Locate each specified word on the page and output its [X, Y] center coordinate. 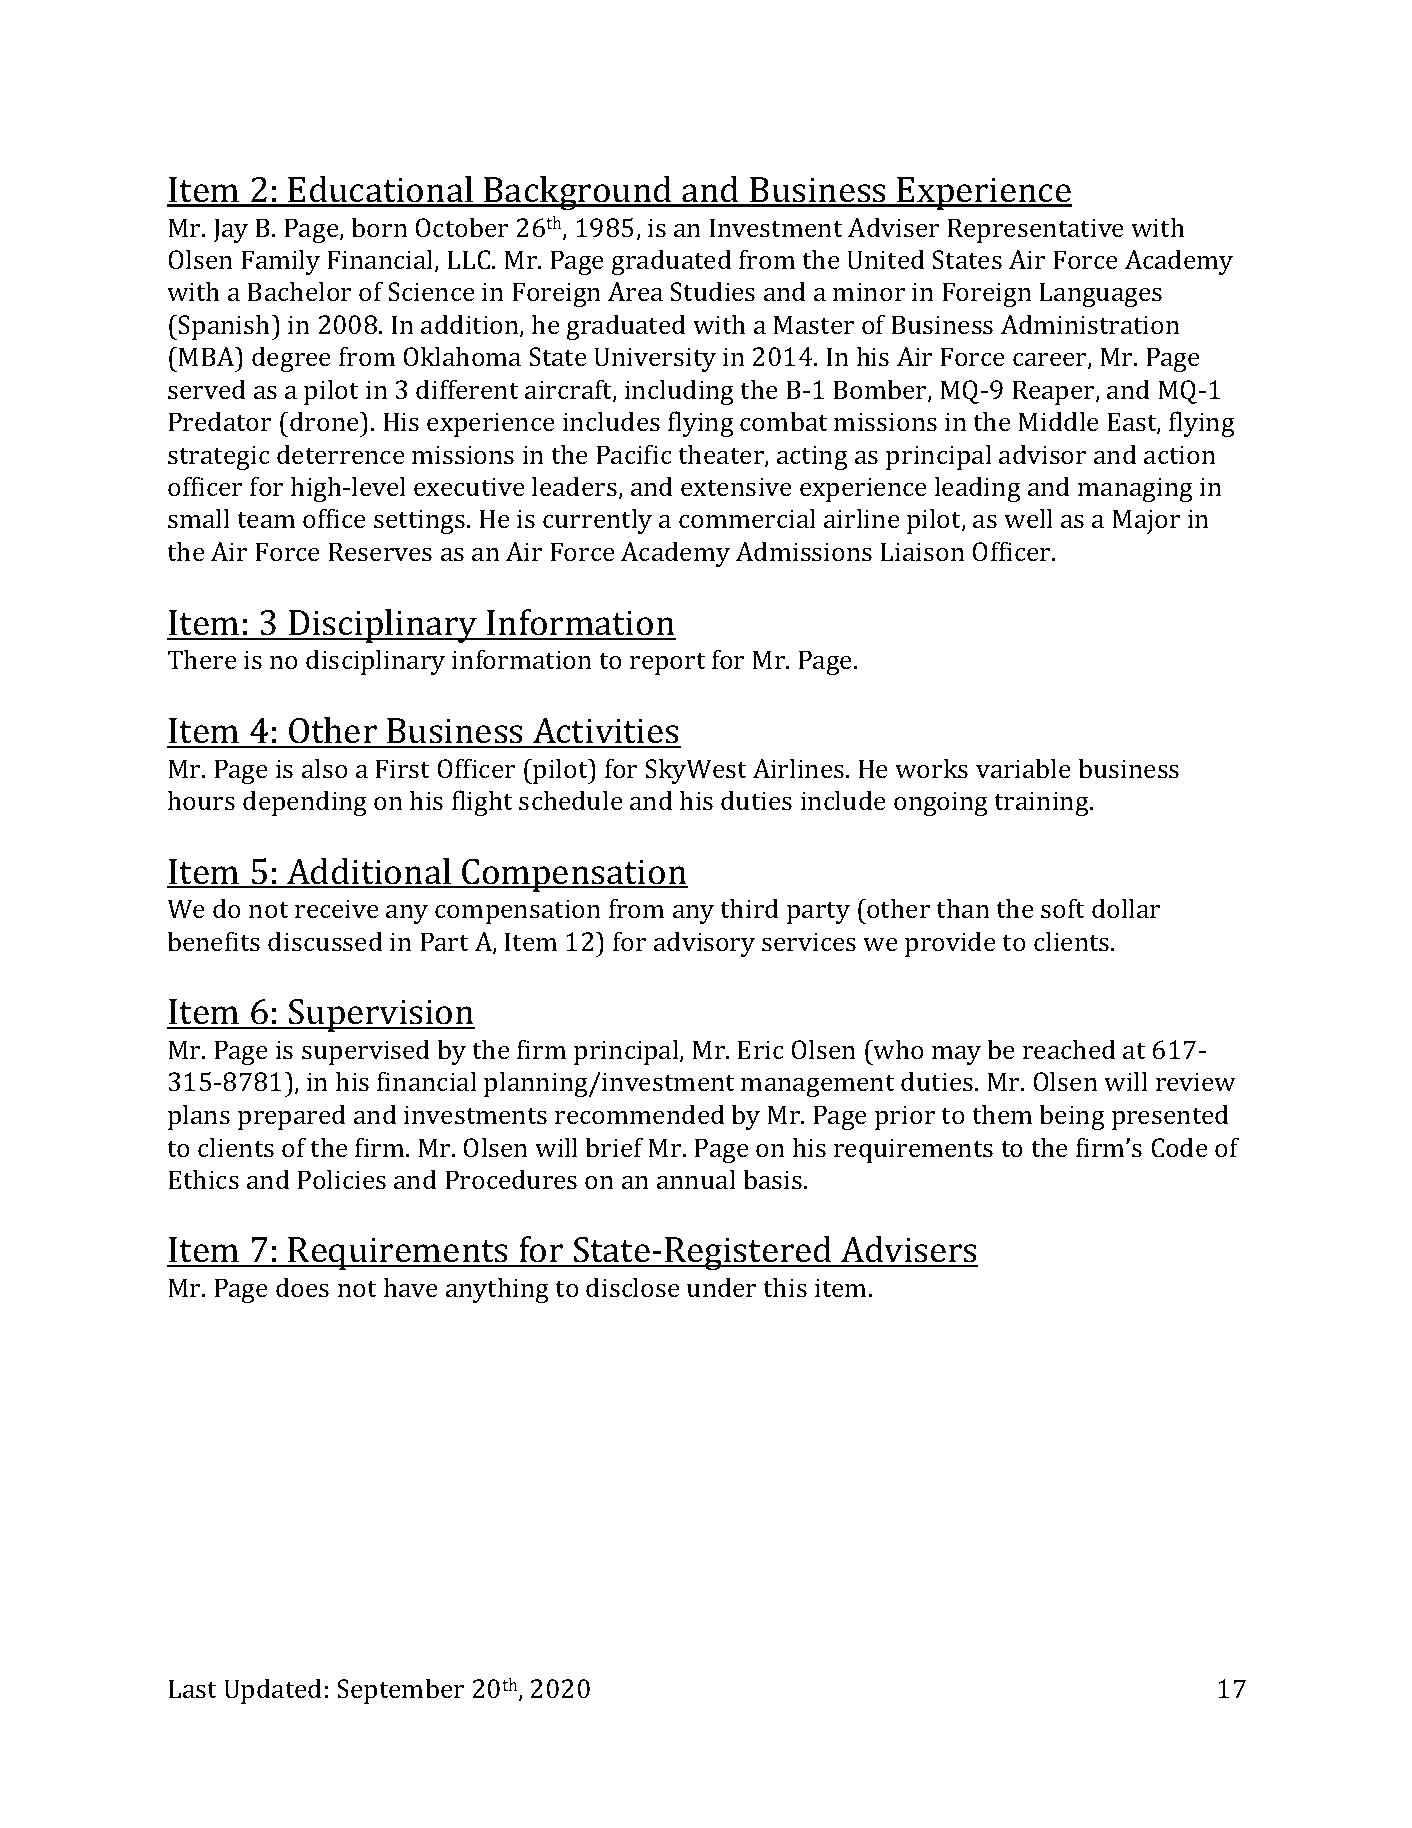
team [266, 520]
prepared [292, 1117]
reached [1069, 1049]
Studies [712, 291]
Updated [273, 1691]
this [785, 1287]
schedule [571, 800]
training [1042, 803]
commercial [747, 518]
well [1028, 518]
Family [280, 262]
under [721, 1287]
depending [305, 803]
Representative [1035, 230]
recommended [640, 1114]
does [302, 1287]
